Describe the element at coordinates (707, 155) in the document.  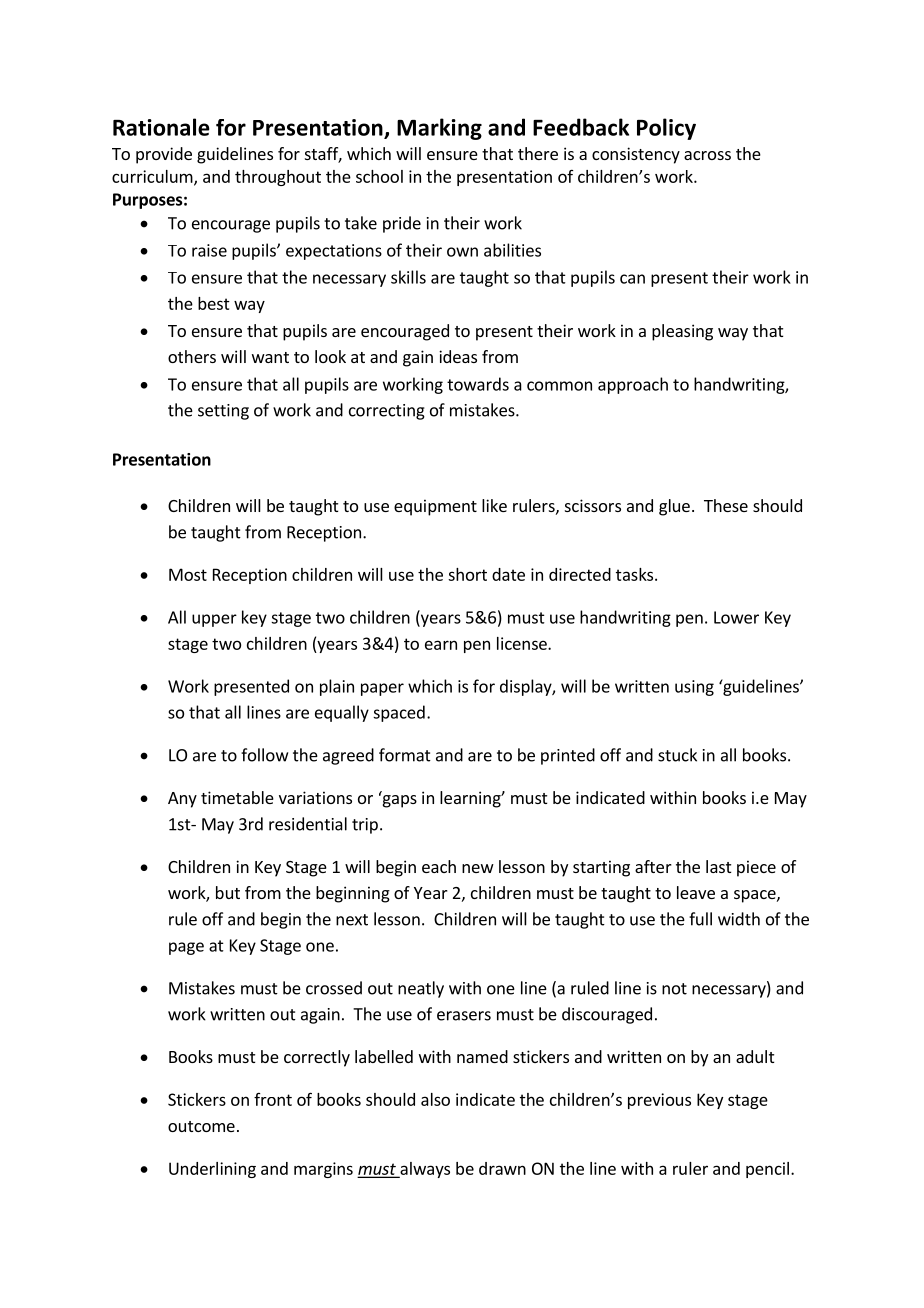
I see `across` at that location.
